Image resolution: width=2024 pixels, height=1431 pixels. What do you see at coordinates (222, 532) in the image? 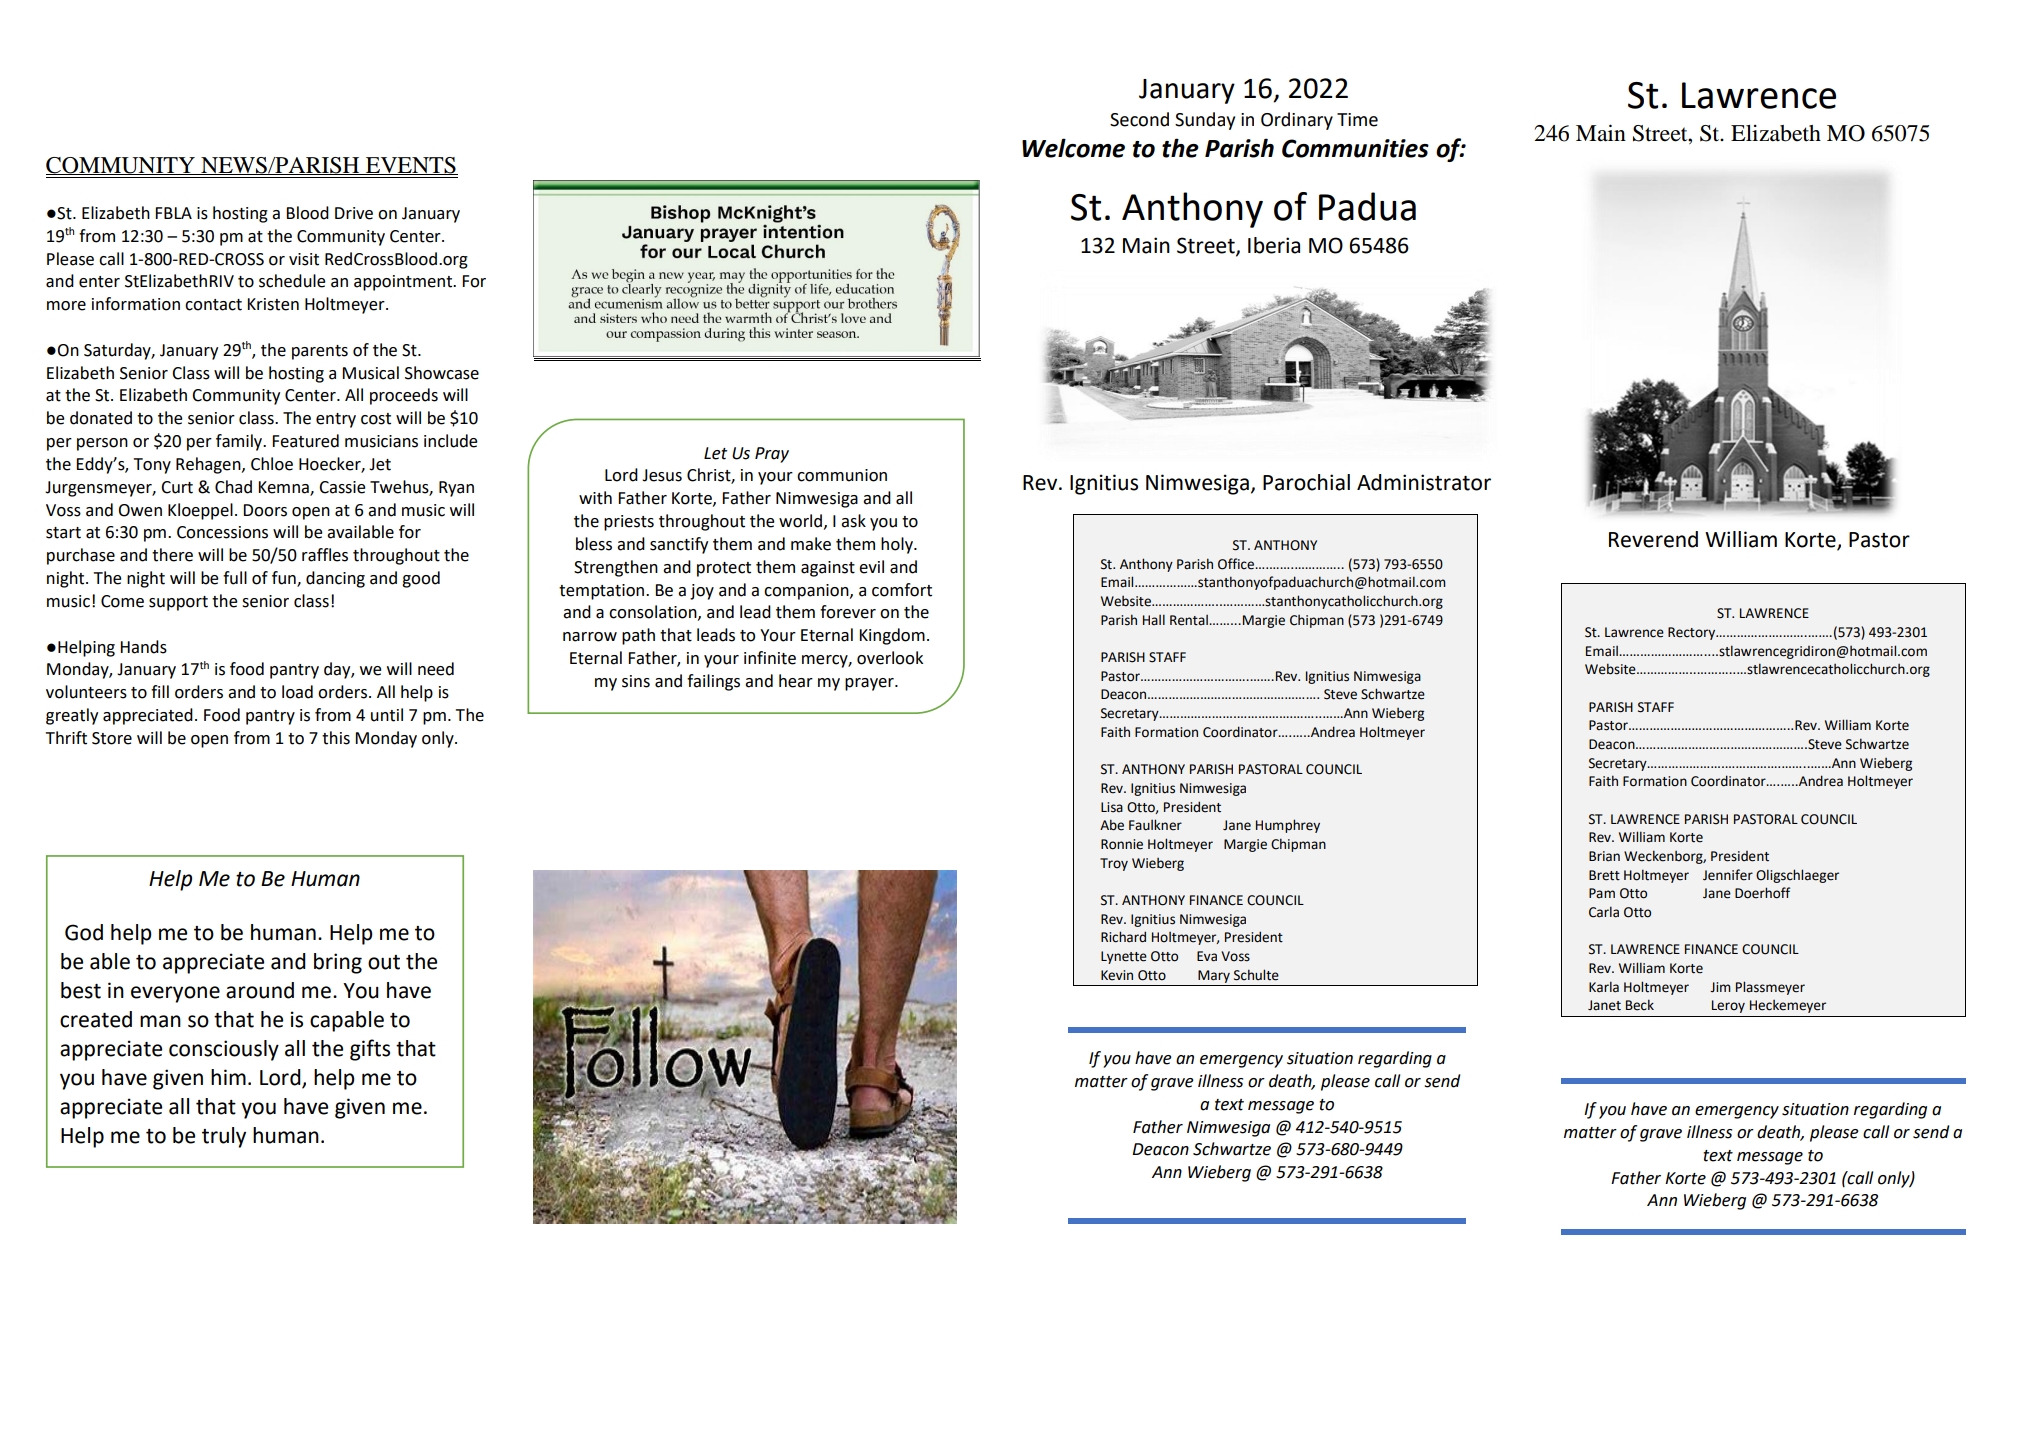
I see `Concessions` at bounding box center [222, 532].
